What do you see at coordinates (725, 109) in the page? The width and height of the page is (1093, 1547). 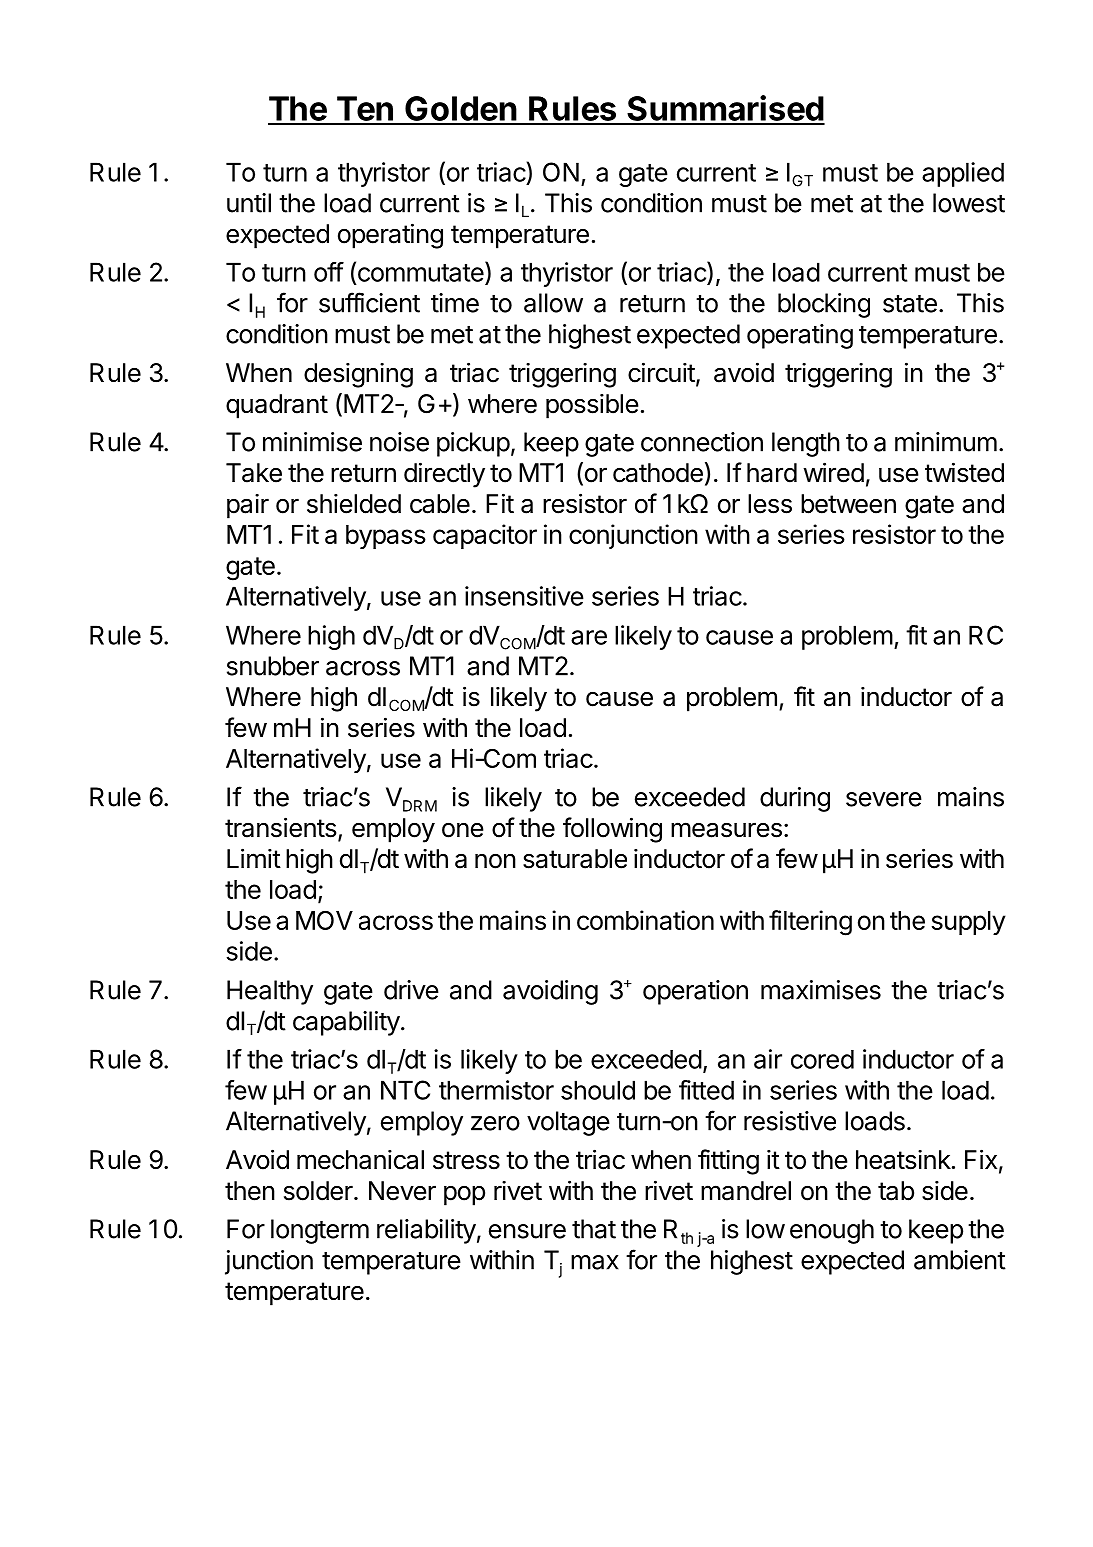 I see `Summarised` at bounding box center [725, 109].
